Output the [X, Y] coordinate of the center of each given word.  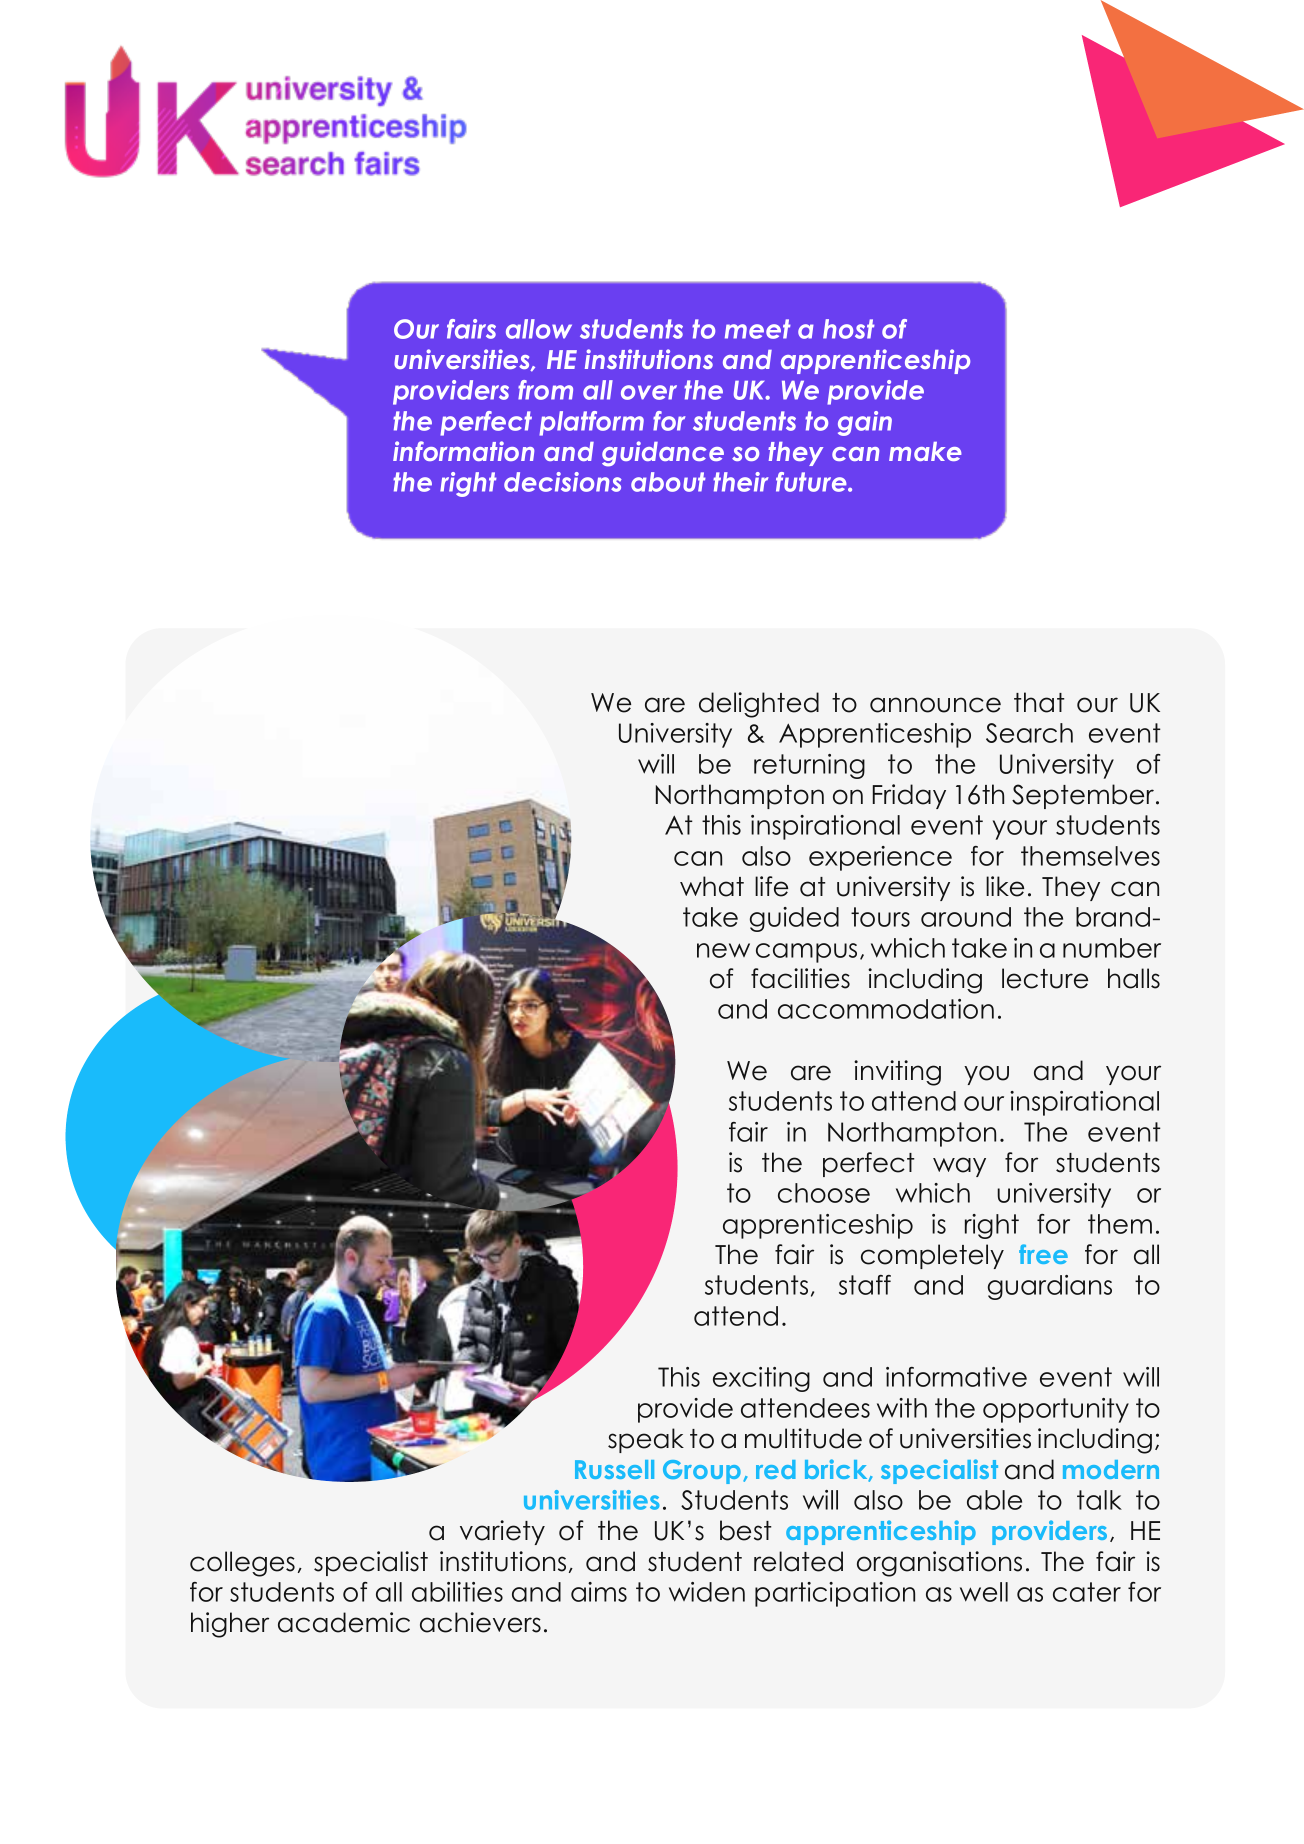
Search [1029, 733]
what [712, 886]
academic [344, 1622]
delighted [759, 705]
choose [824, 1193]
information [463, 451]
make [925, 451]
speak [646, 1440]
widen [707, 1592]
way [959, 1167]
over [649, 392]
